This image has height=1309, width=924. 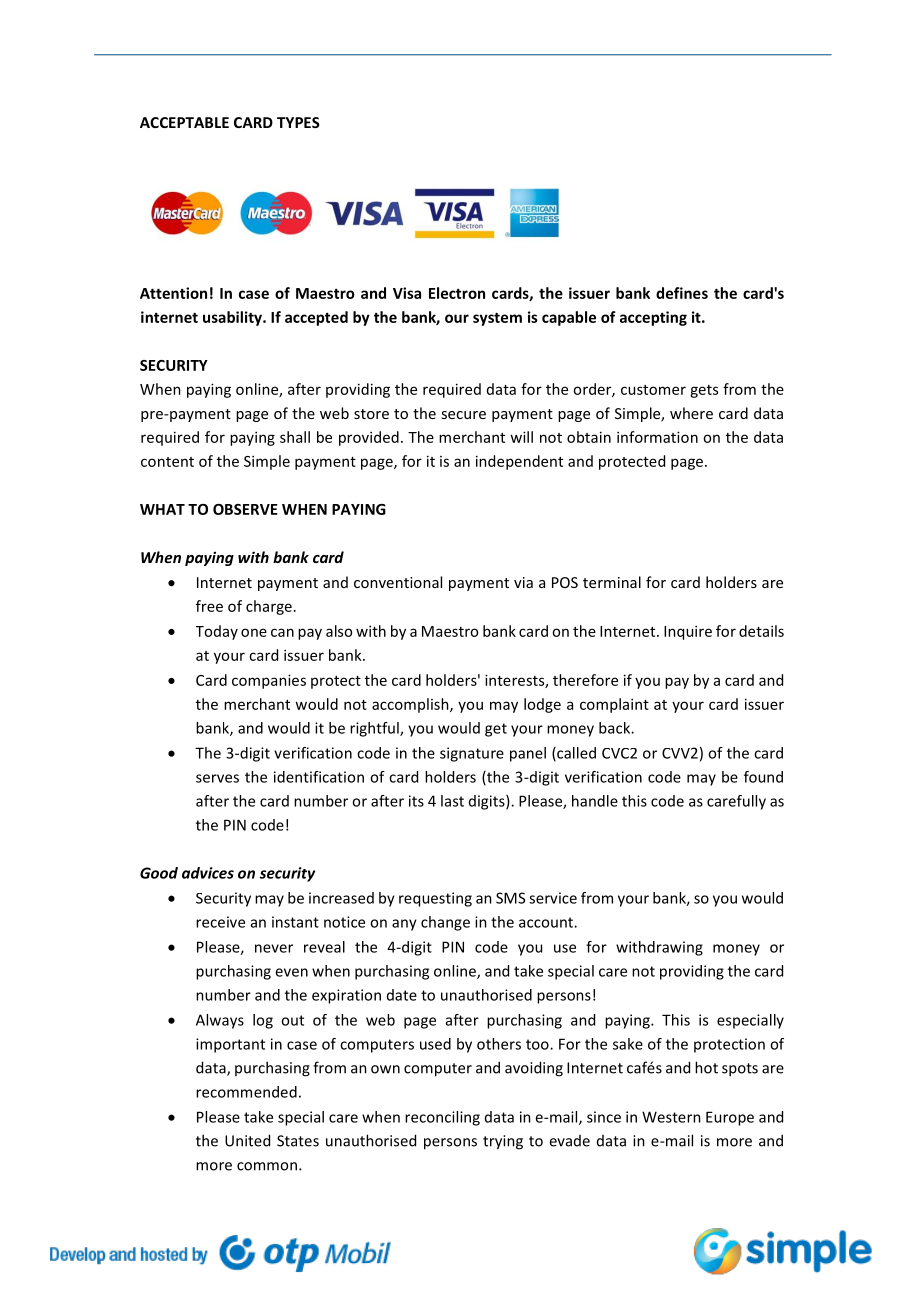 I want to click on Electron, so click(x=457, y=293).
